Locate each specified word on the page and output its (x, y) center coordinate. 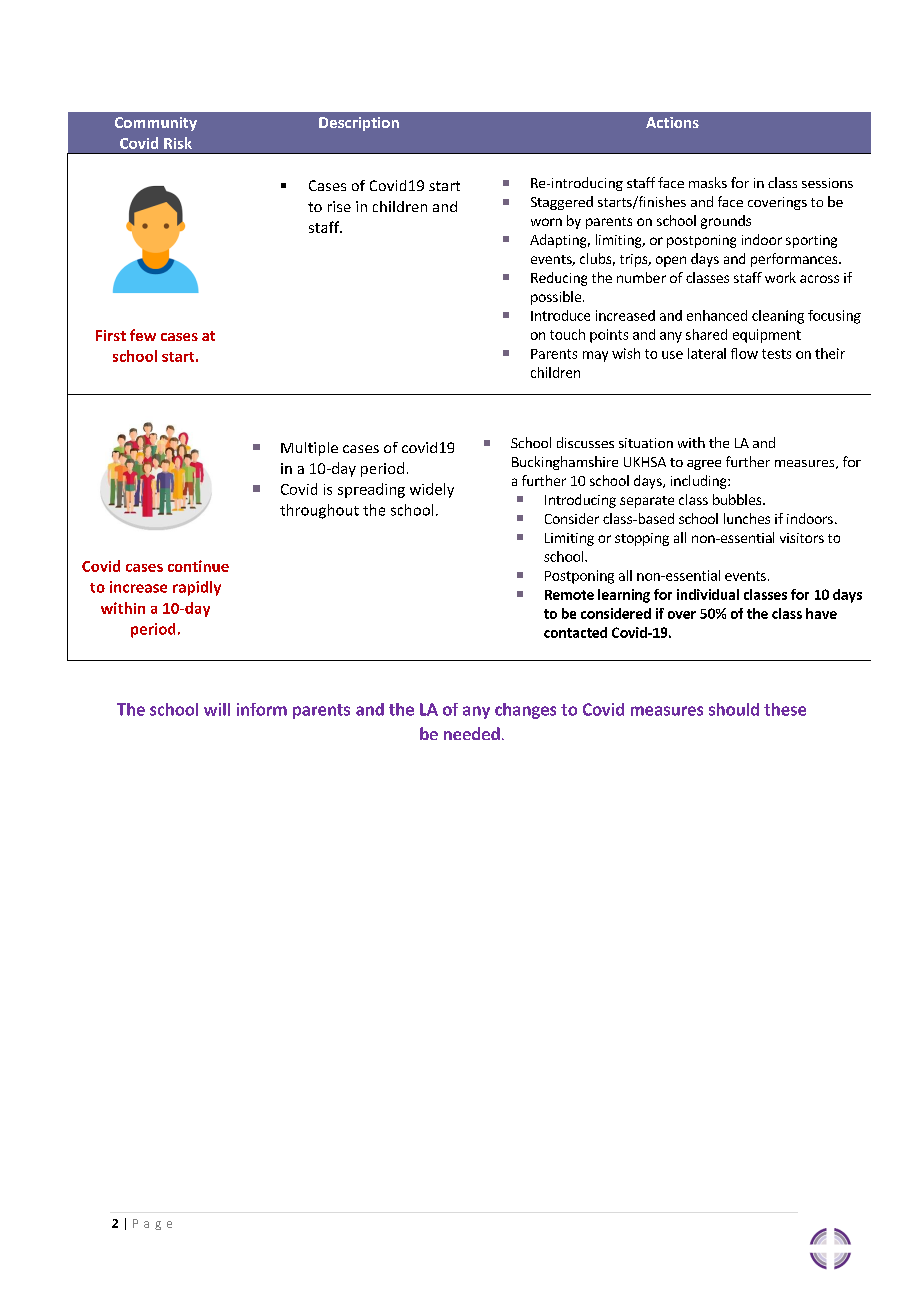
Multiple (309, 449)
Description (359, 124)
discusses (585, 442)
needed (472, 733)
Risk (178, 143)
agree (704, 465)
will (217, 709)
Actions (672, 122)
